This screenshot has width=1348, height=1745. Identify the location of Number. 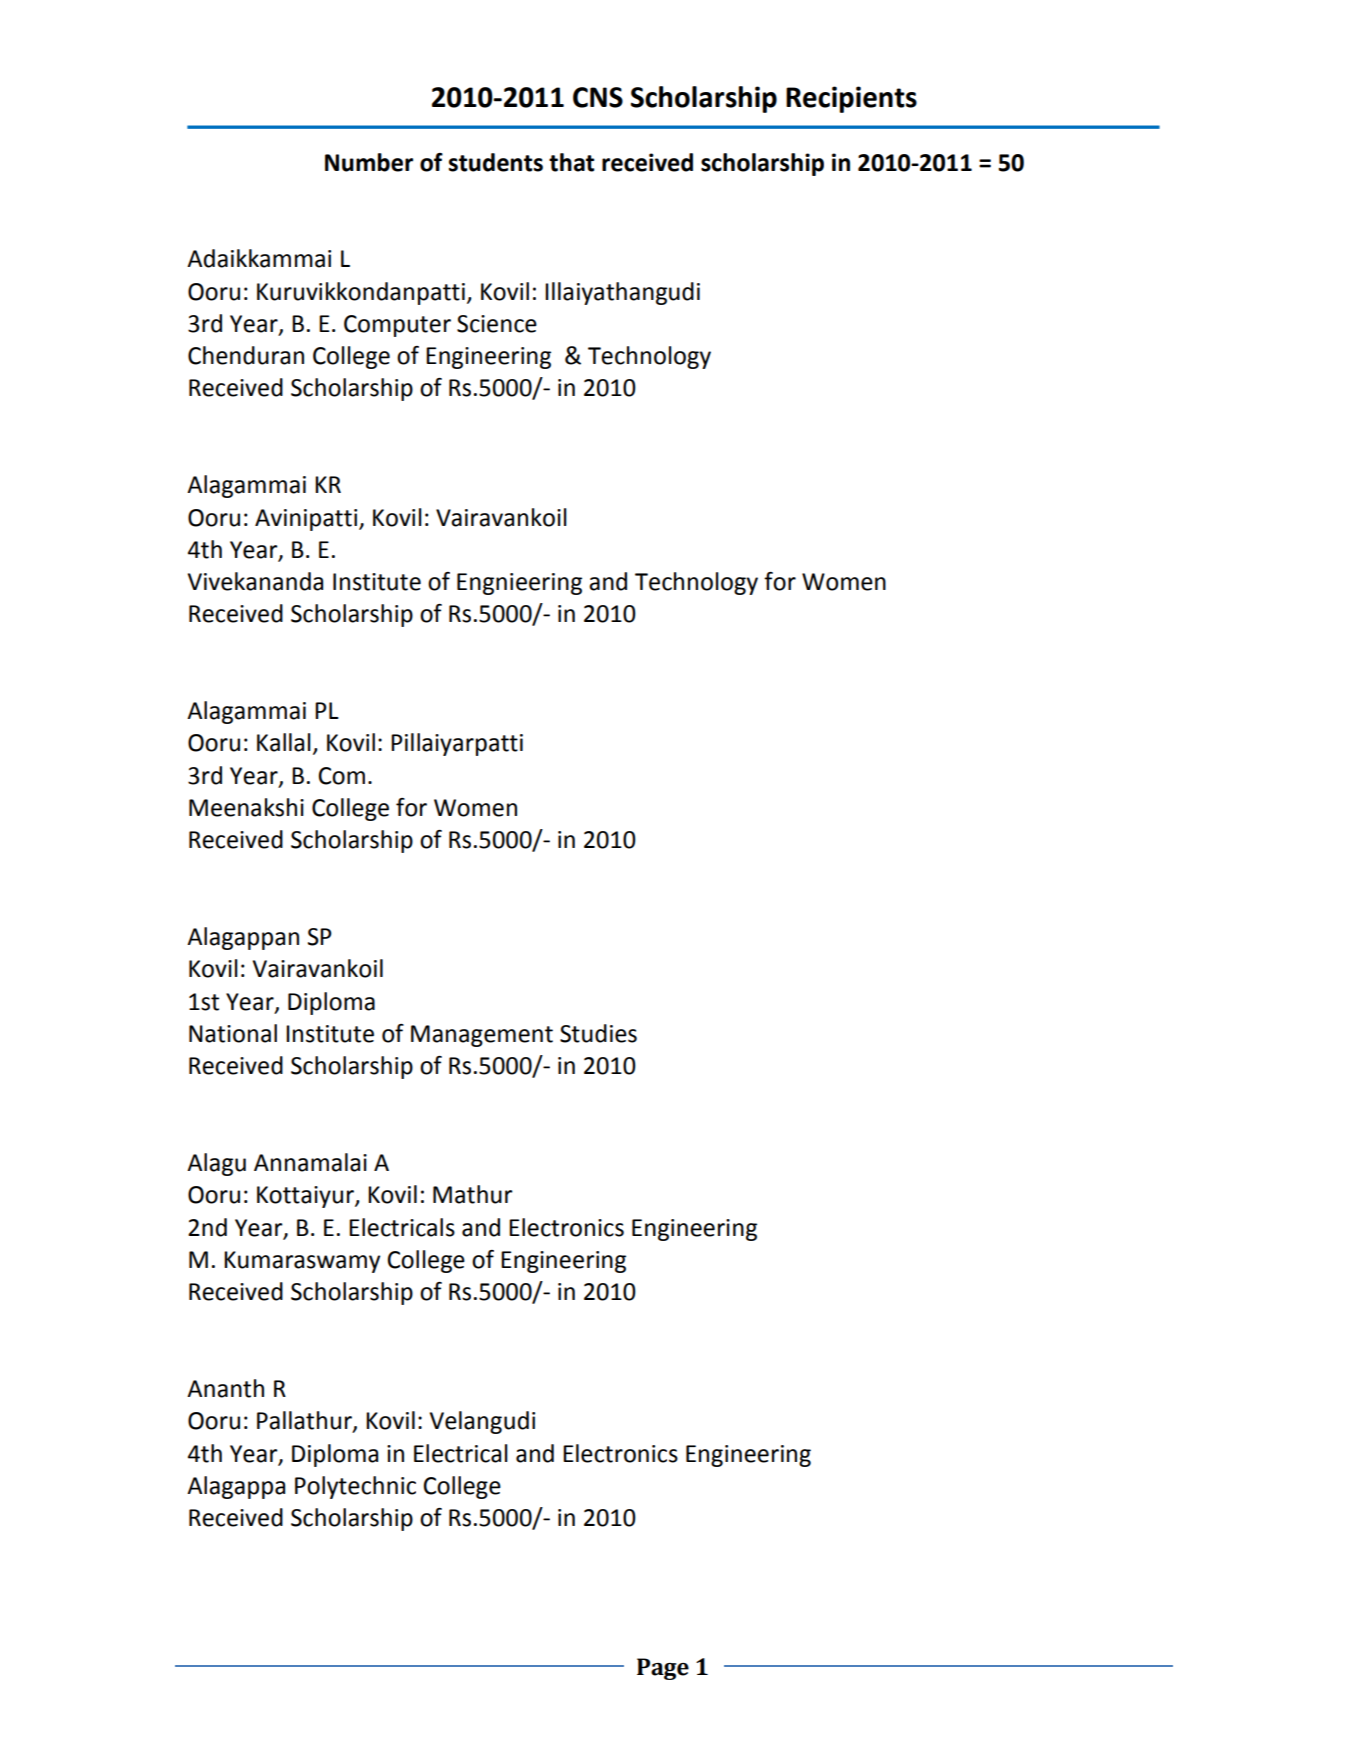
(369, 162).
